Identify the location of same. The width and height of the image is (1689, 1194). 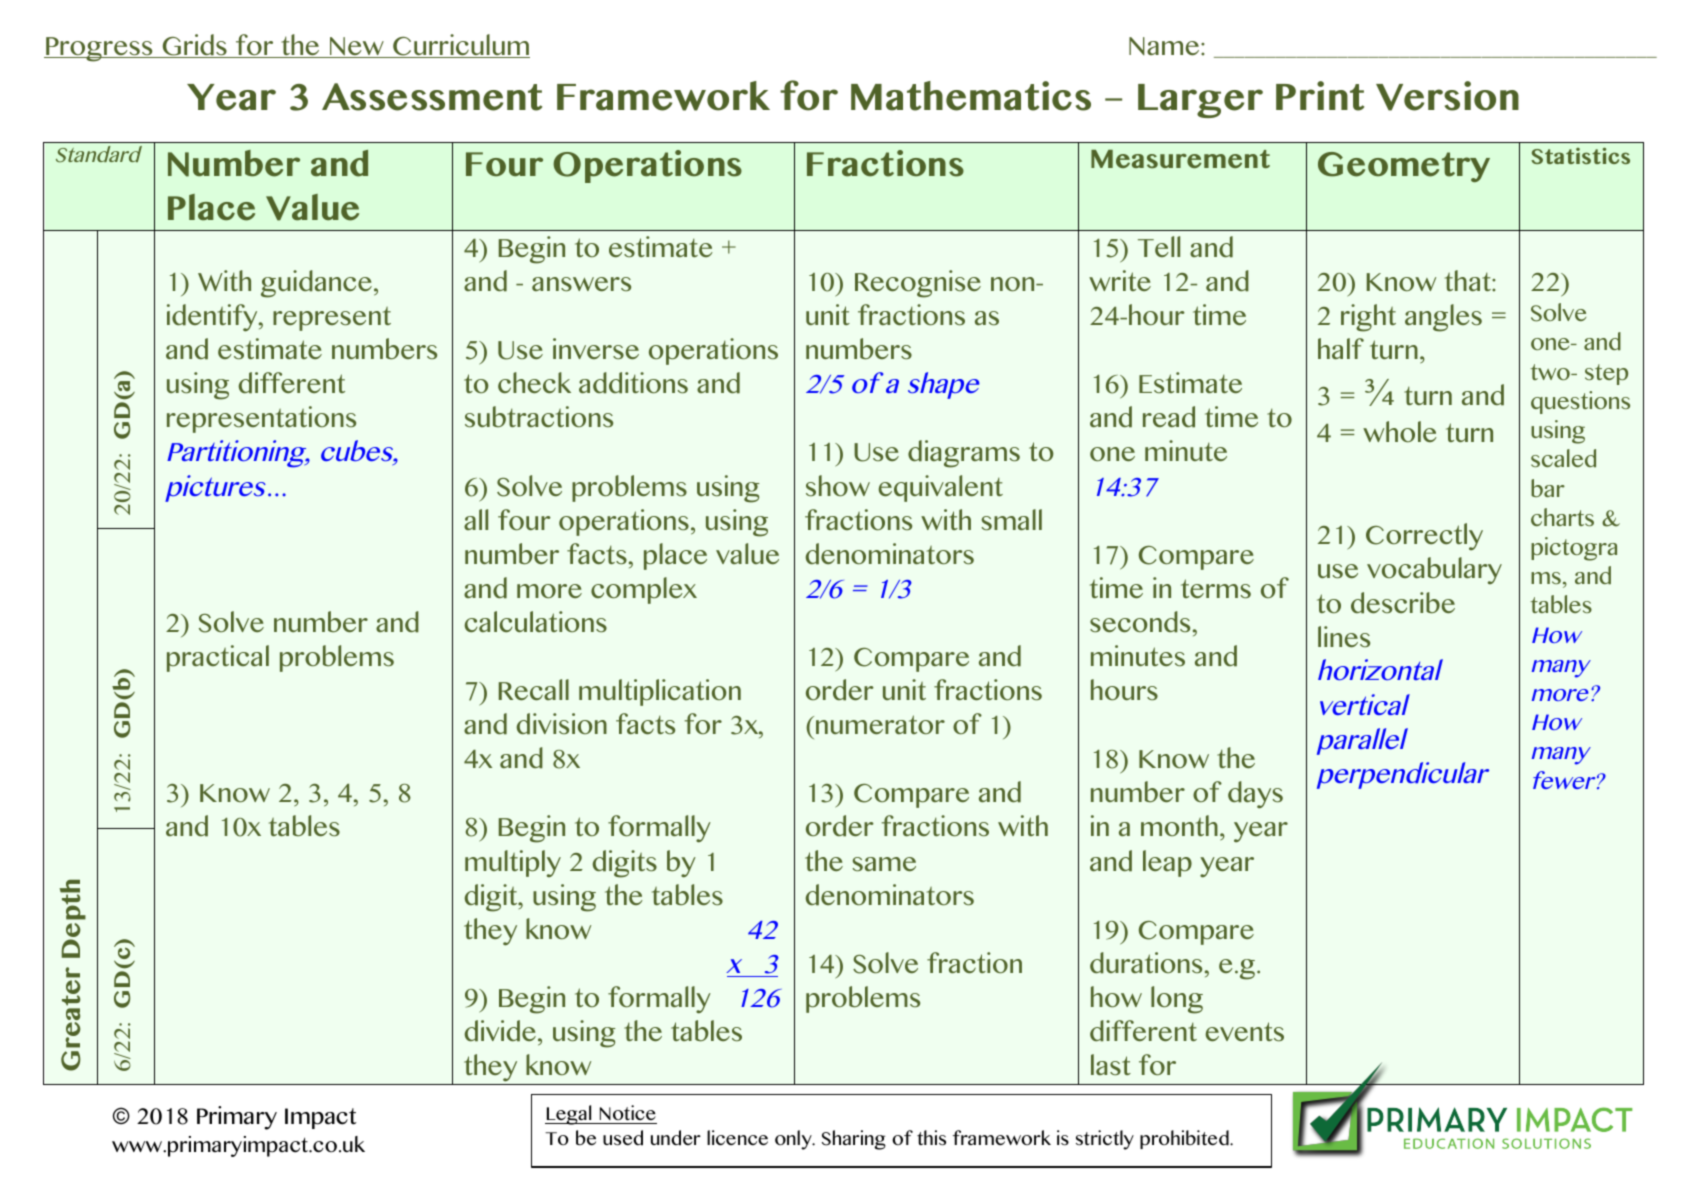
(884, 864).
